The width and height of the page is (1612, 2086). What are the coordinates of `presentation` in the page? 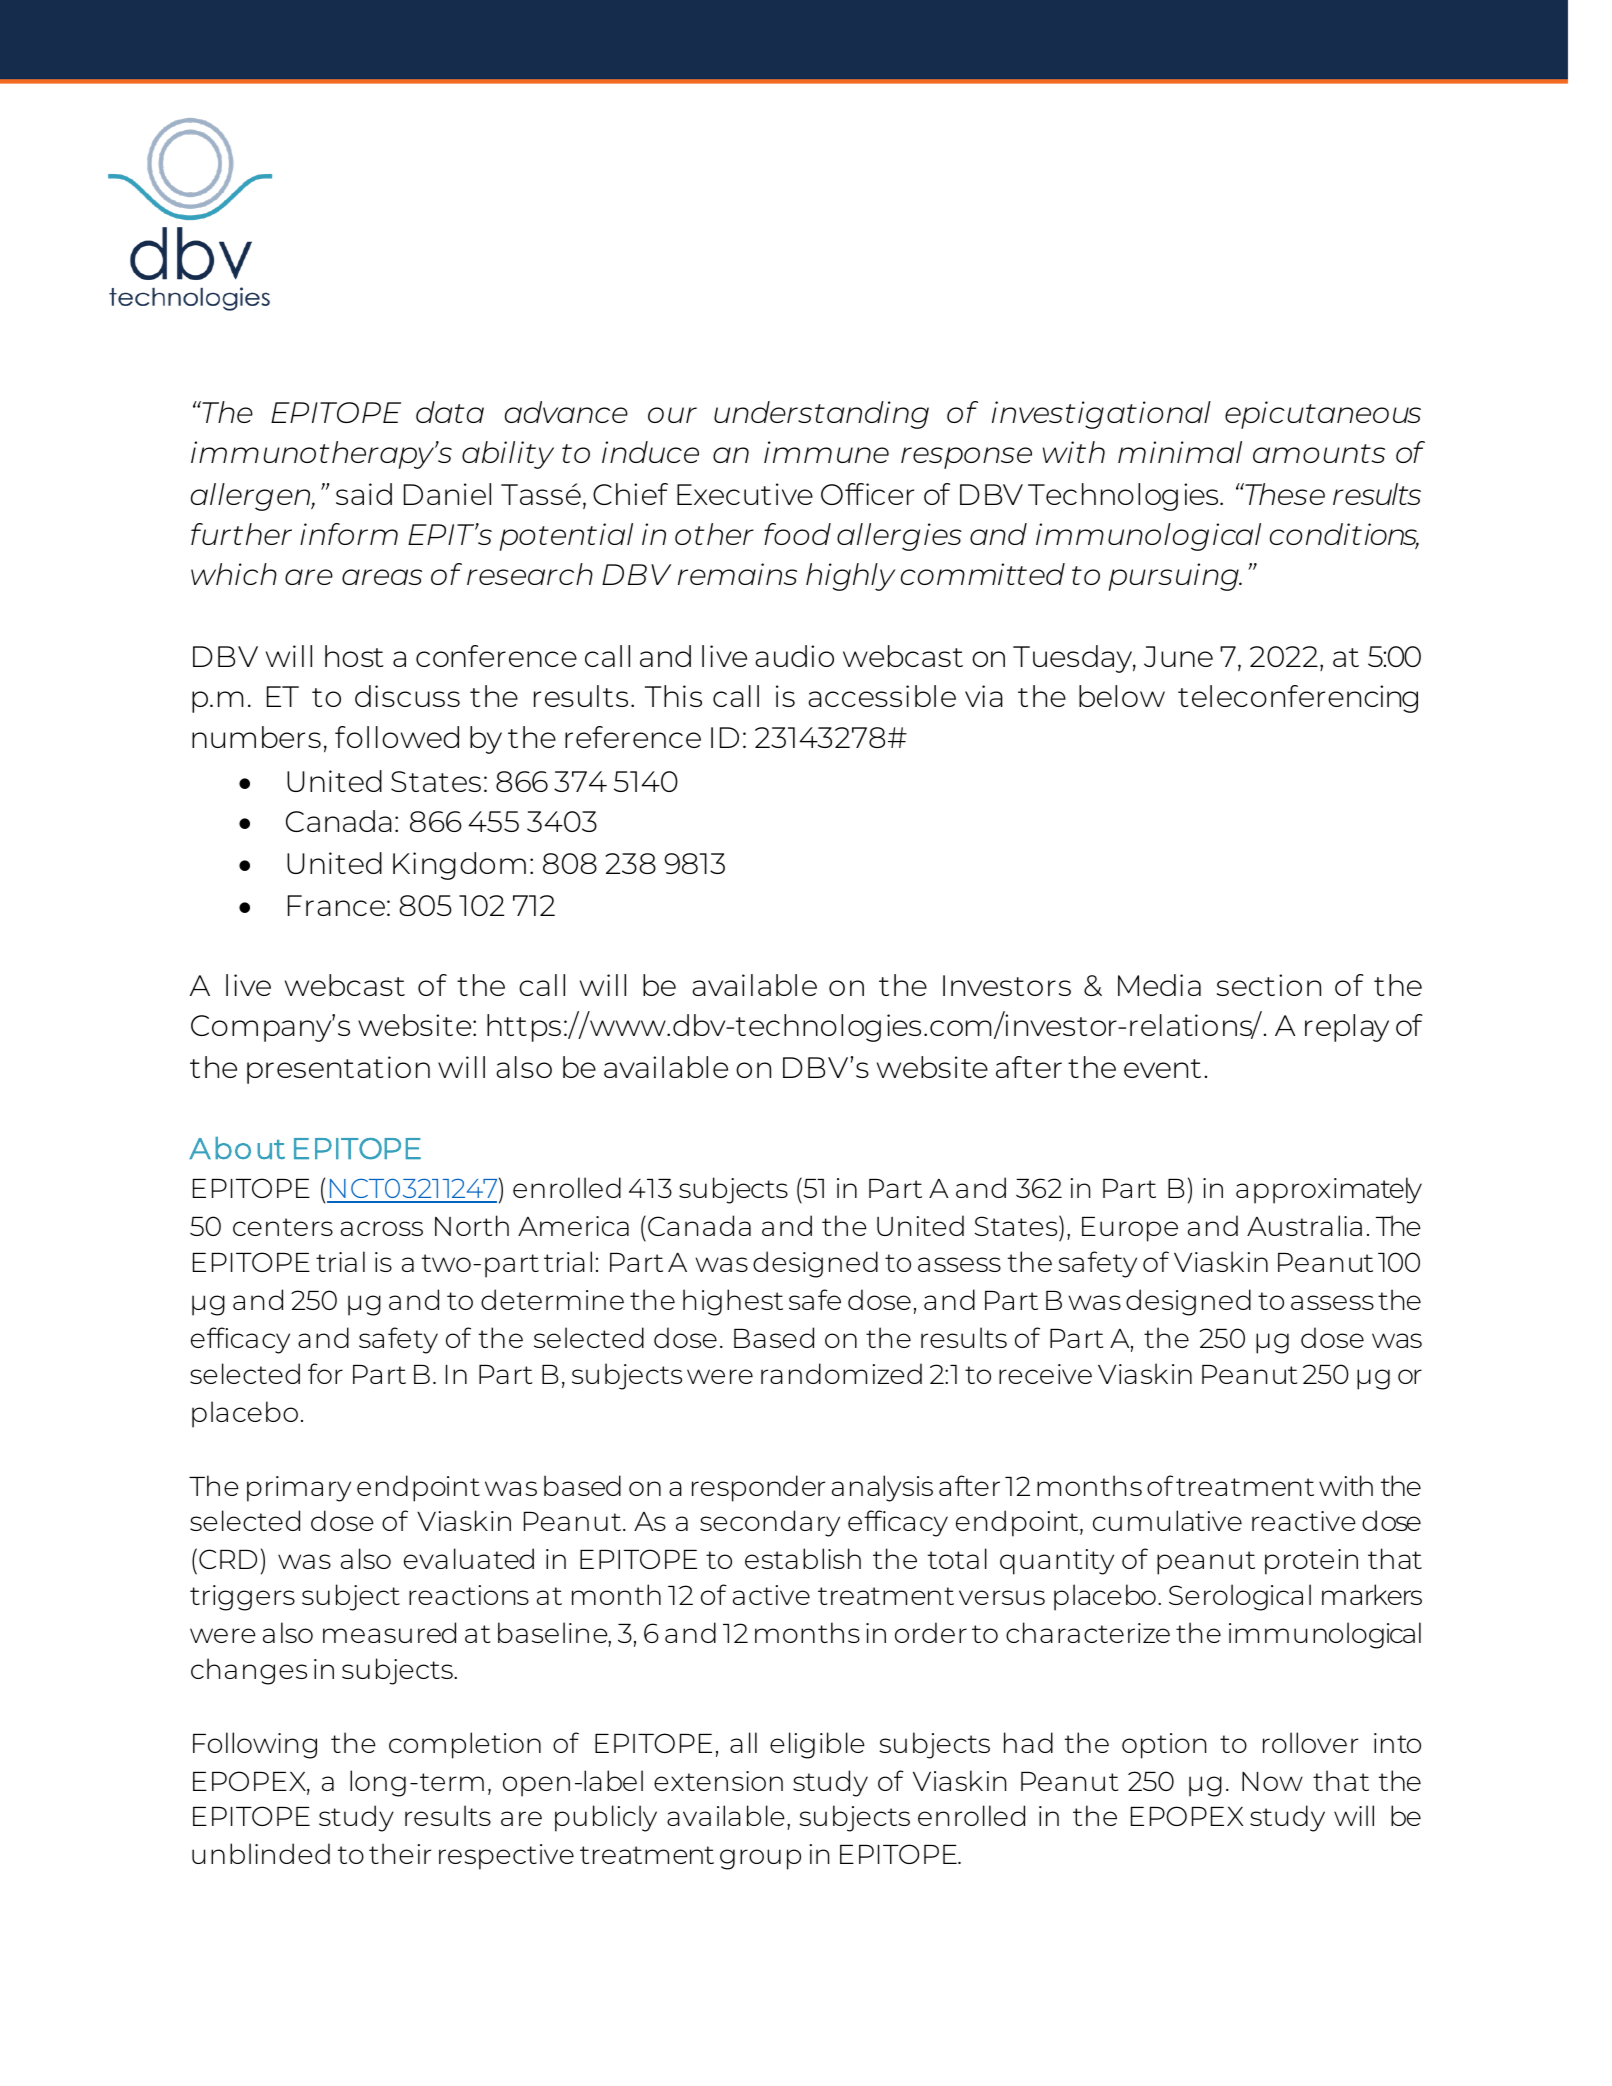 It's located at (338, 1070).
